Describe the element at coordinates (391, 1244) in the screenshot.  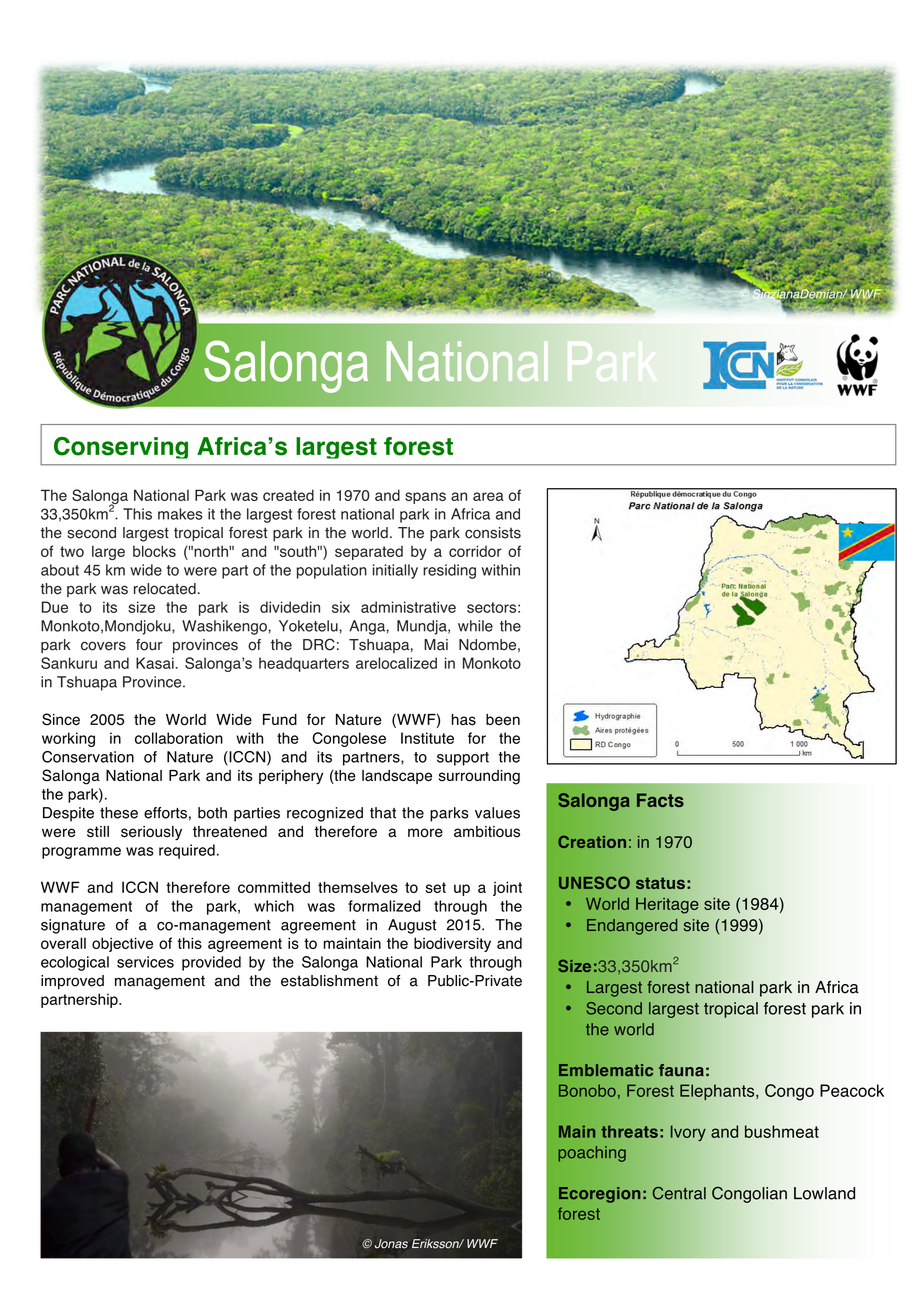
I see `Jonas` at that location.
